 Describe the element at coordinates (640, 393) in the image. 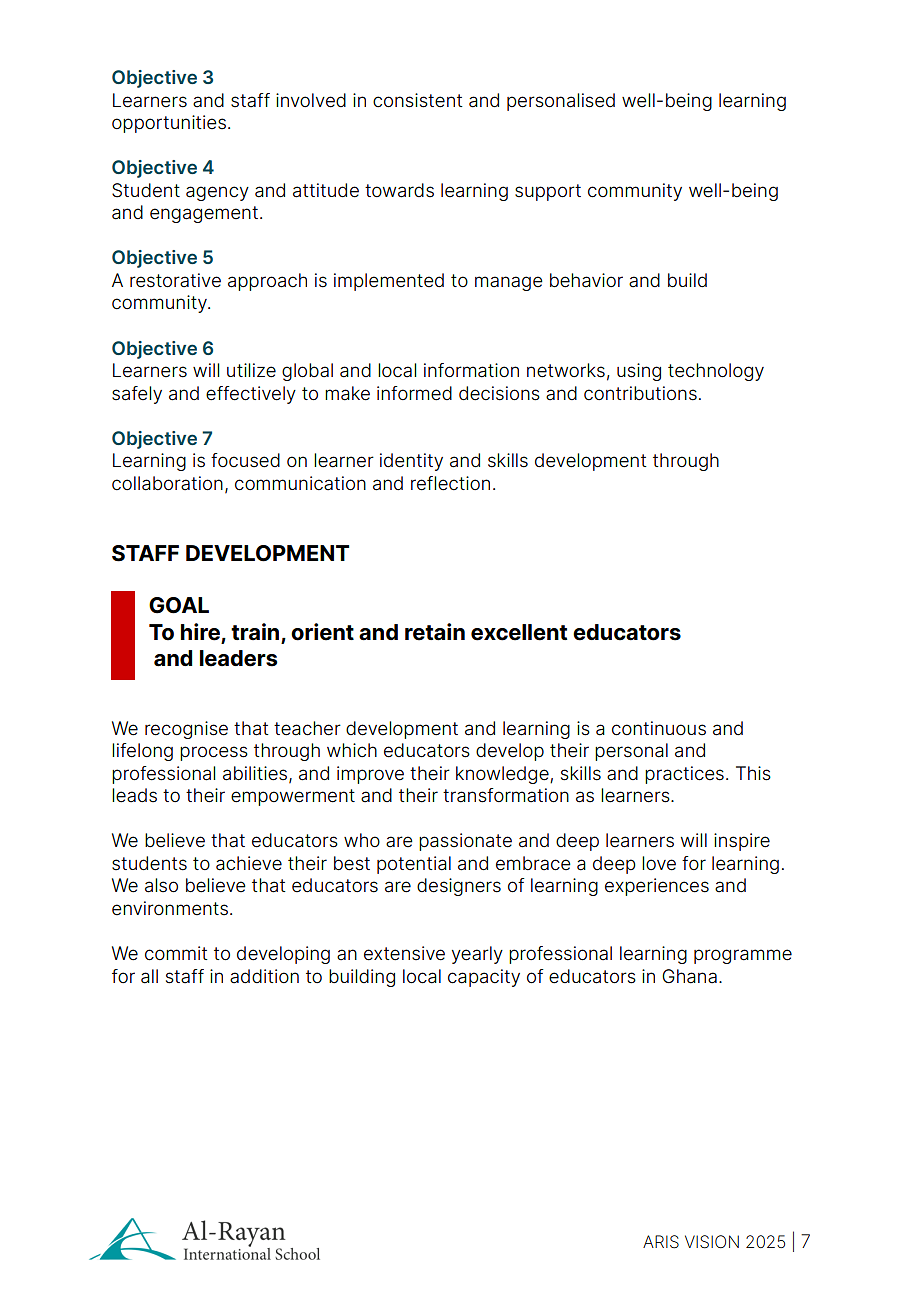

I see `contributions` at that location.
